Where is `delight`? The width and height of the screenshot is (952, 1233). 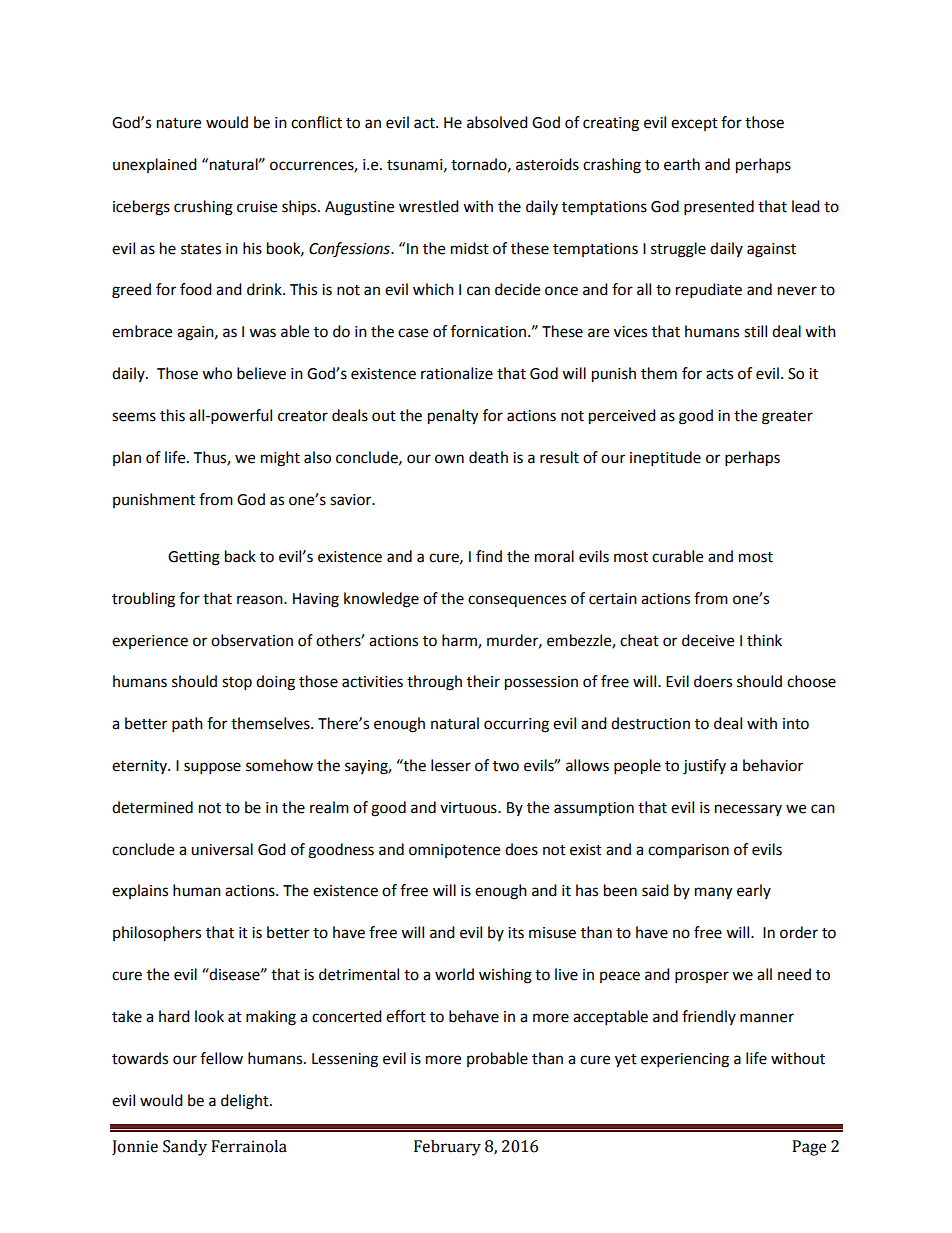
delight is located at coordinates (246, 1102).
